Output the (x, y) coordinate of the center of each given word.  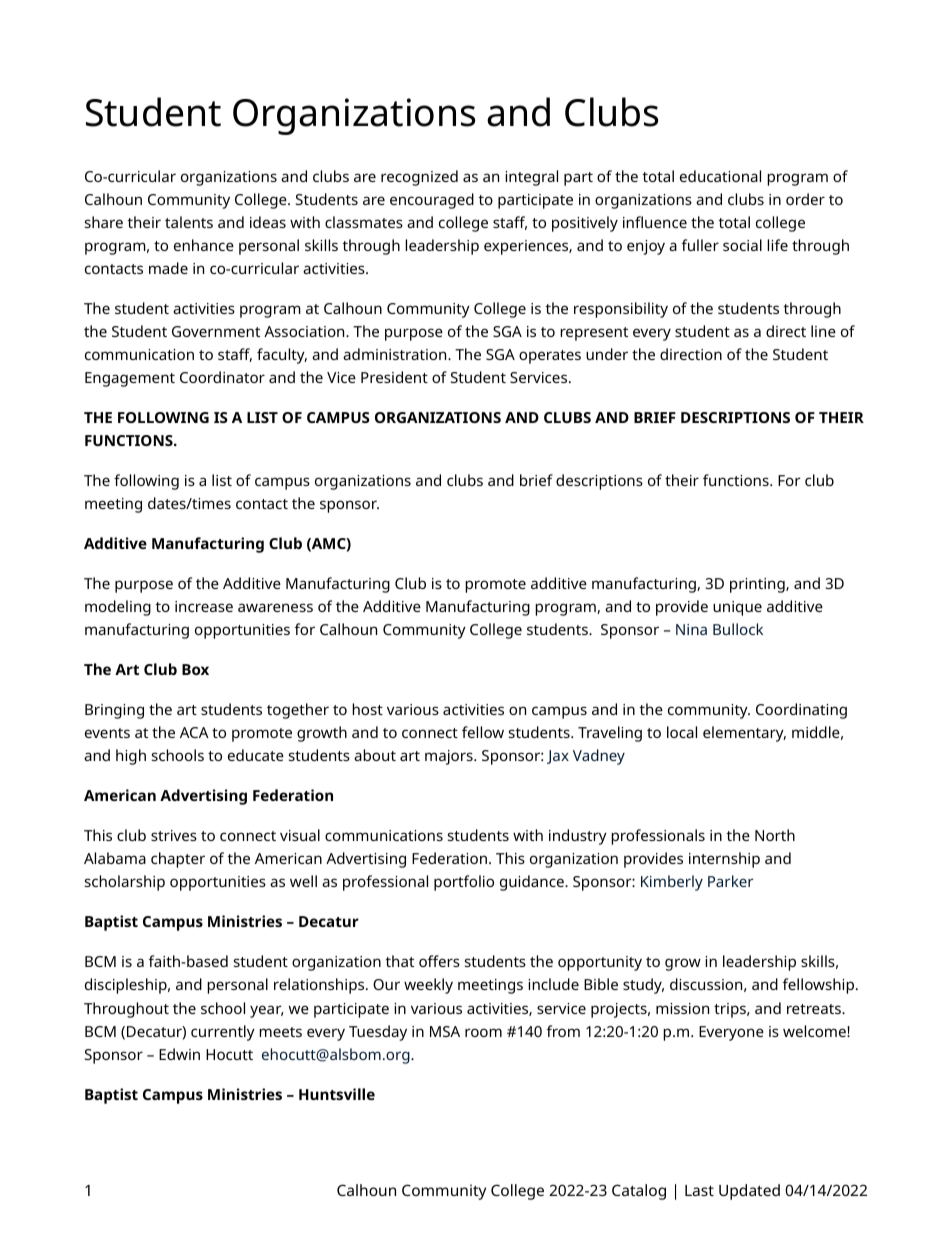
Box (195, 669)
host (367, 709)
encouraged (432, 201)
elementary (744, 734)
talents (189, 222)
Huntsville (337, 1094)
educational (720, 176)
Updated (749, 1192)
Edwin (179, 1054)
